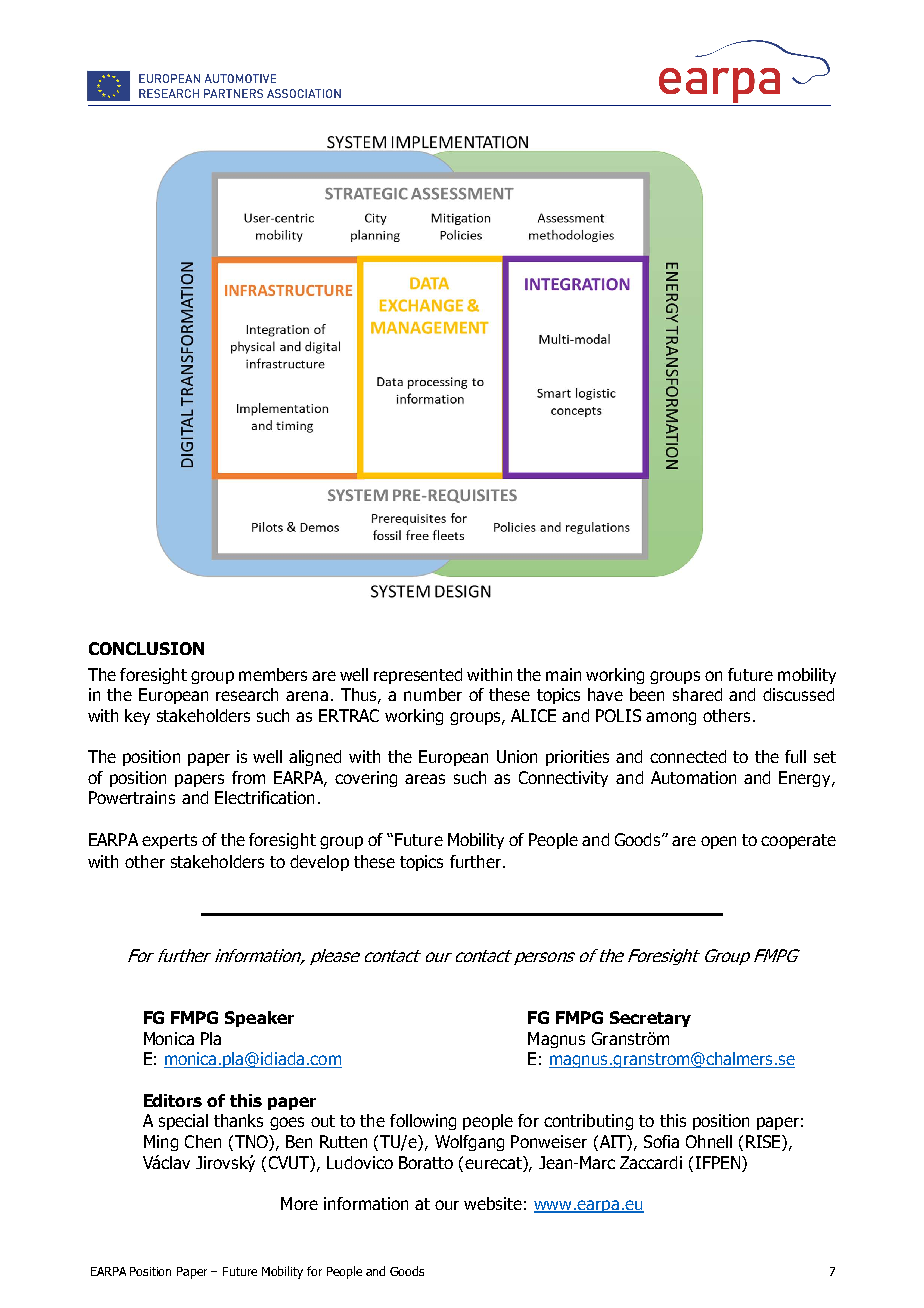 This screenshot has width=924, height=1308. I want to click on More, so click(299, 1203).
